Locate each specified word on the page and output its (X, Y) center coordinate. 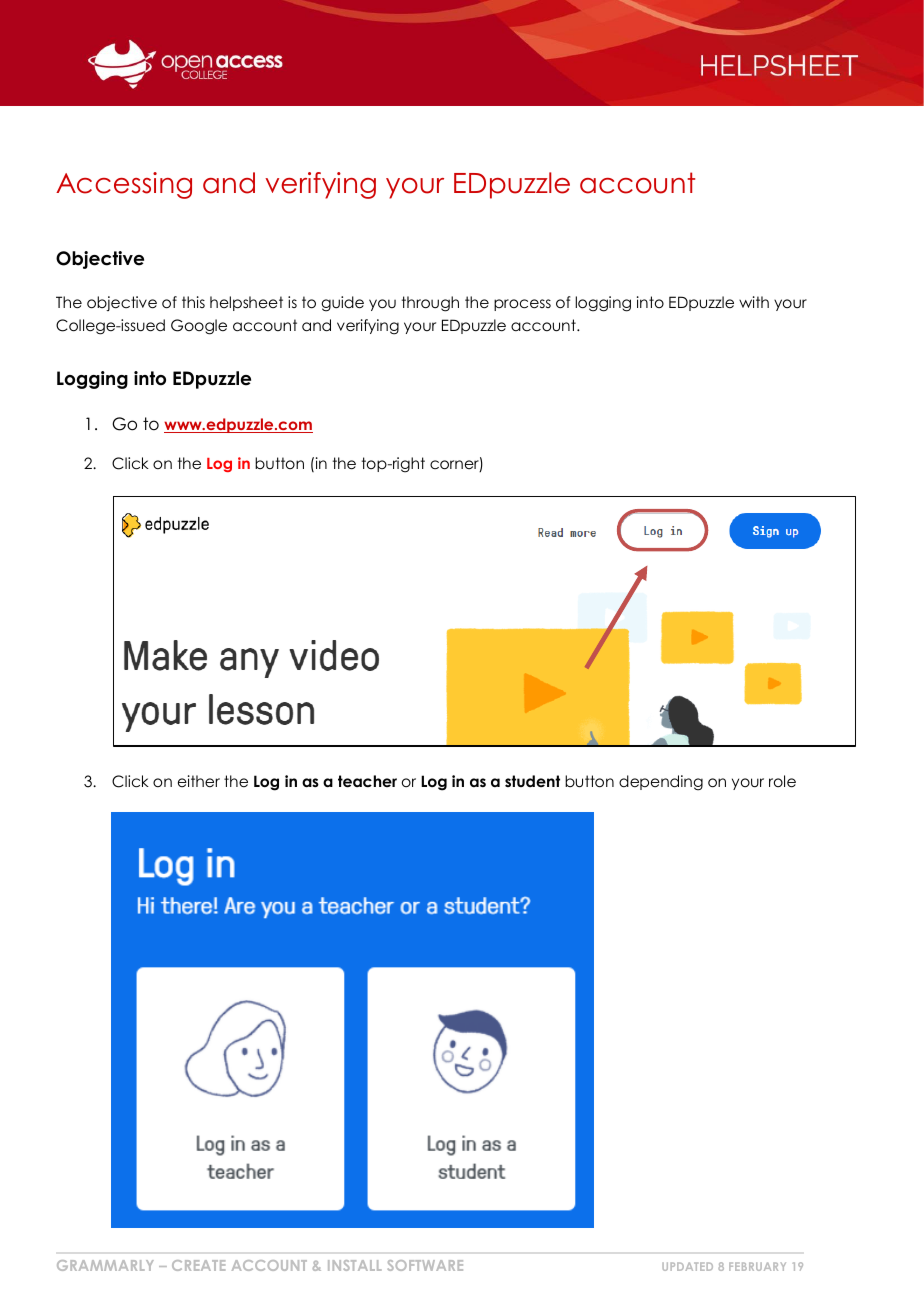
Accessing (124, 185)
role (782, 781)
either (199, 781)
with (754, 302)
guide (342, 304)
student (532, 781)
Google (199, 327)
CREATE (198, 1265)
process (522, 305)
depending (661, 783)
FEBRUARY (757, 1266)
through (430, 304)
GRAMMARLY (105, 1265)
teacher (367, 781)
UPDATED (687, 1266)
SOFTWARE (425, 1265)
